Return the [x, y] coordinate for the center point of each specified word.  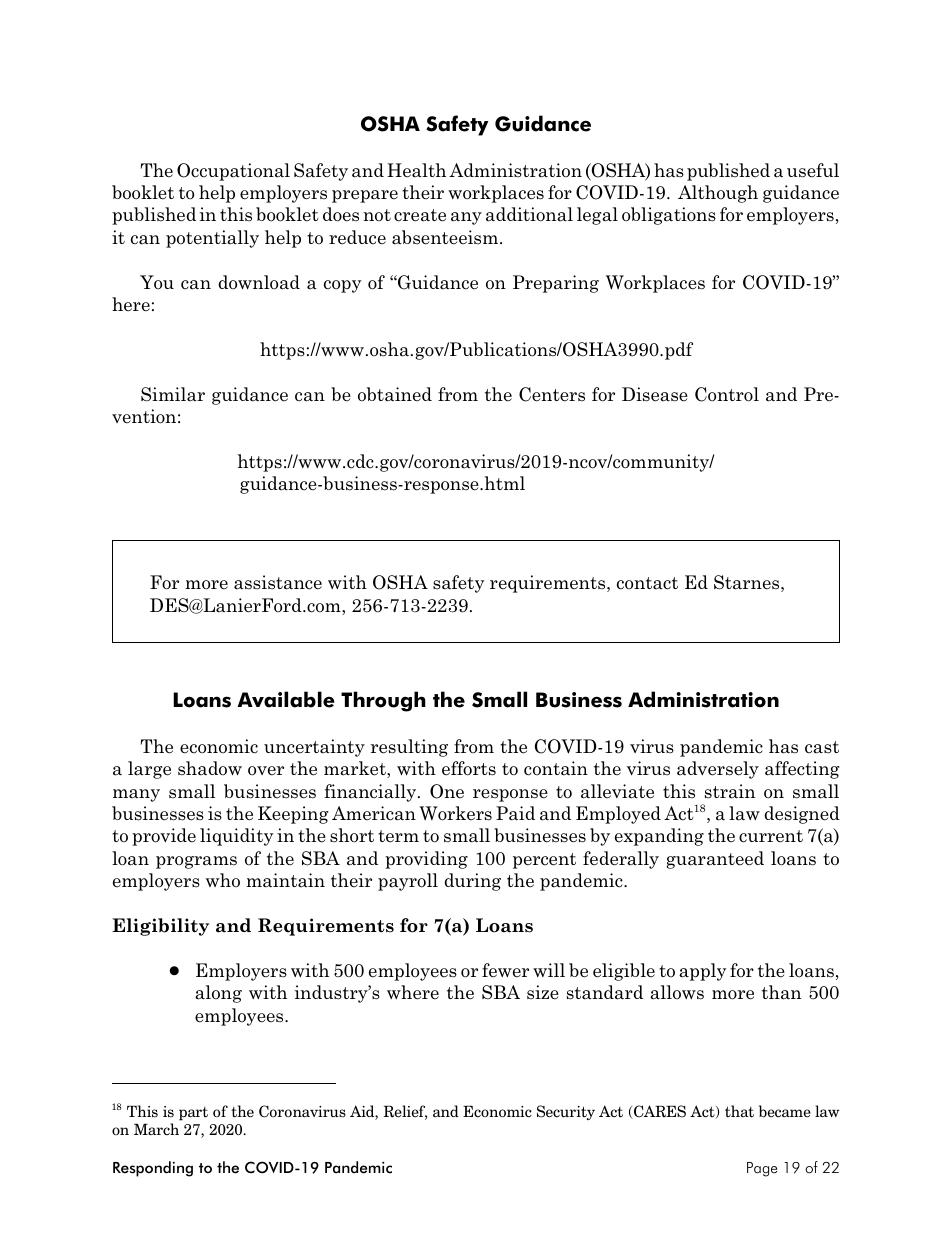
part [193, 1114]
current [771, 836]
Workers [455, 813]
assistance [278, 582]
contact [647, 583]
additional [529, 214]
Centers [552, 394]
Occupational [233, 172]
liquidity [236, 837]
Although [718, 194]
